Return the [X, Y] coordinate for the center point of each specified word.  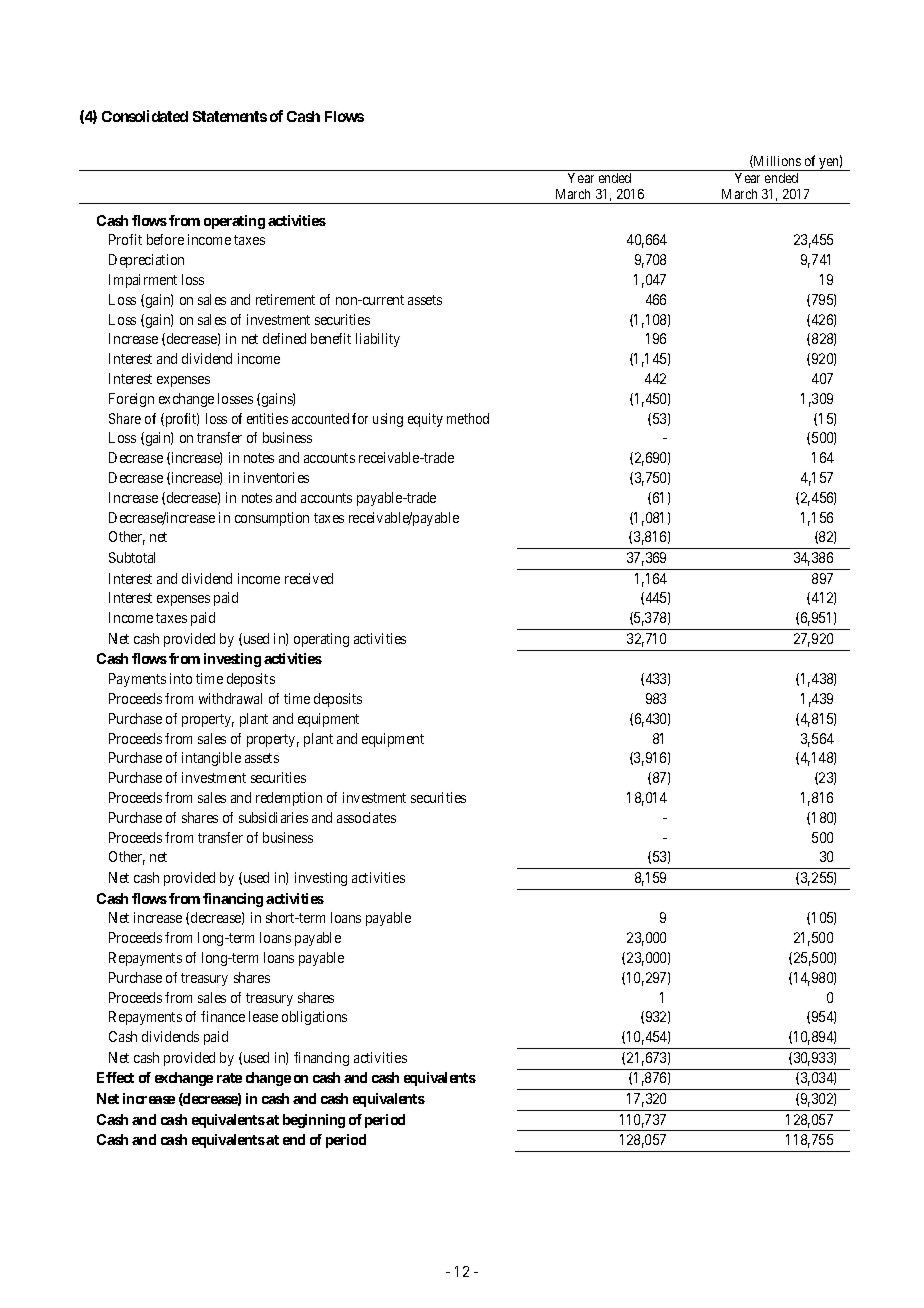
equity [425, 420]
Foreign [131, 400]
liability [378, 340]
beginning [314, 1121]
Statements [230, 116]
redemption [289, 799]
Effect [115, 1077]
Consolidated [145, 116]
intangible [211, 759]
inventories [276, 477]
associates [366, 817]
